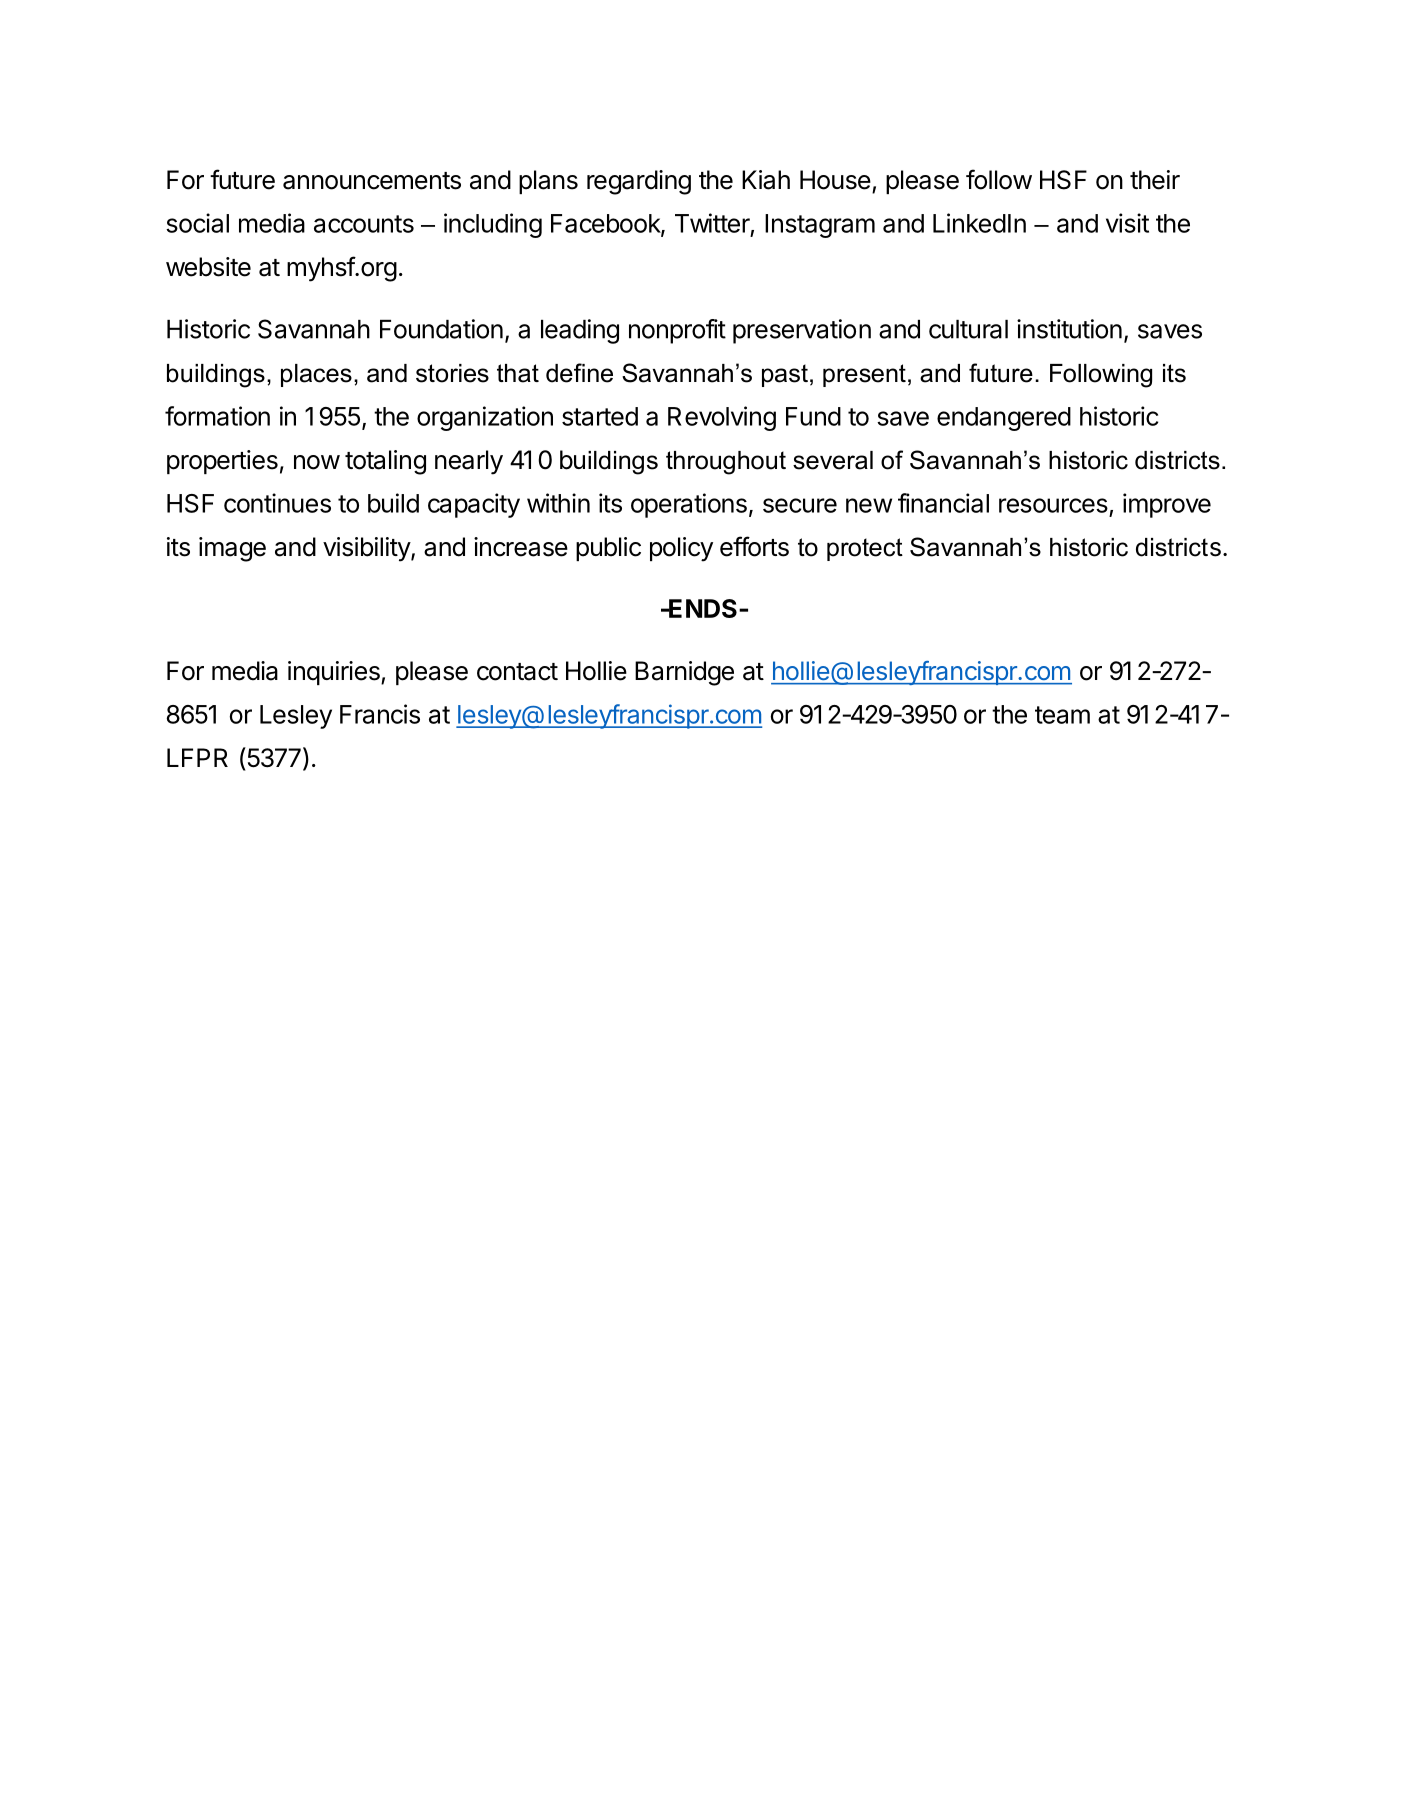 The image size is (1405, 1818). Describe the element at coordinates (1155, 180) in the screenshot. I see `their` at that location.
